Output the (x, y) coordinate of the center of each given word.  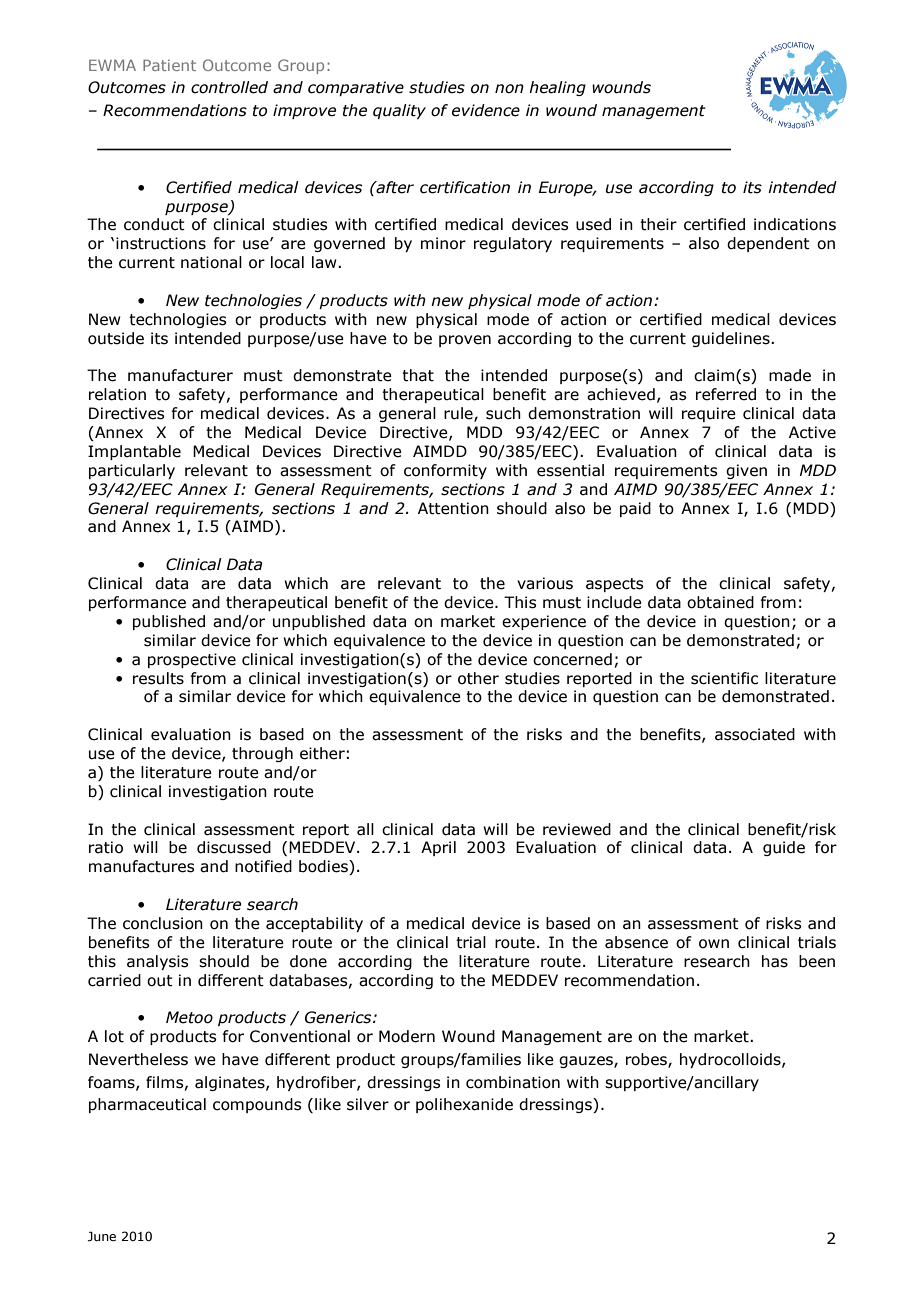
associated (755, 734)
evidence (486, 110)
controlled (229, 87)
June (102, 1236)
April (438, 848)
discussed (234, 847)
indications (795, 224)
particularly (132, 471)
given (746, 471)
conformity (445, 471)
